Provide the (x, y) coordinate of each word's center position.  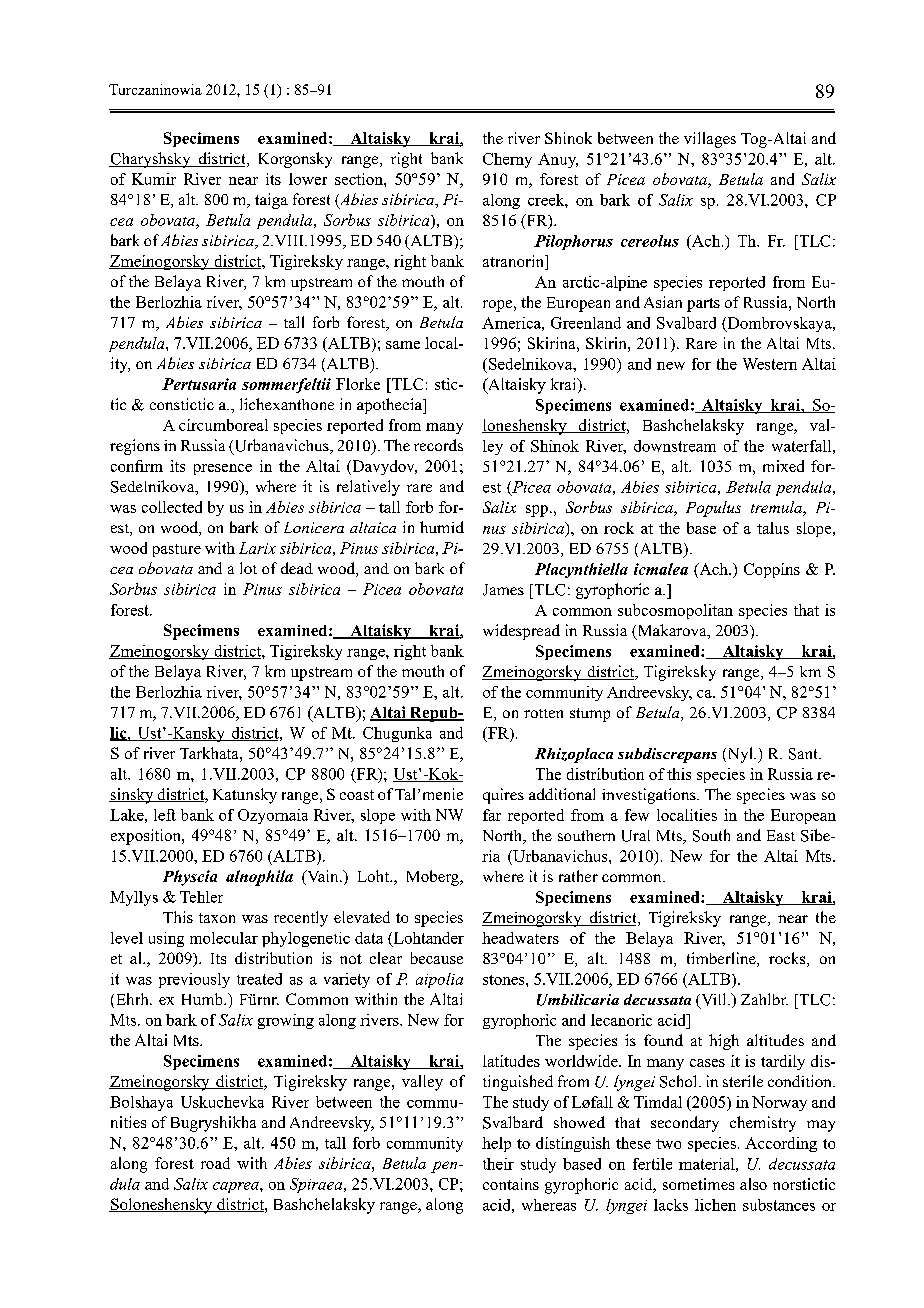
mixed (783, 466)
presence (223, 469)
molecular (224, 938)
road (215, 1163)
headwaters (520, 938)
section (360, 179)
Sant (804, 754)
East (781, 835)
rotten (543, 713)
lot (248, 568)
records (438, 445)
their (498, 1164)
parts (703, 305)
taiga (271, 201)
